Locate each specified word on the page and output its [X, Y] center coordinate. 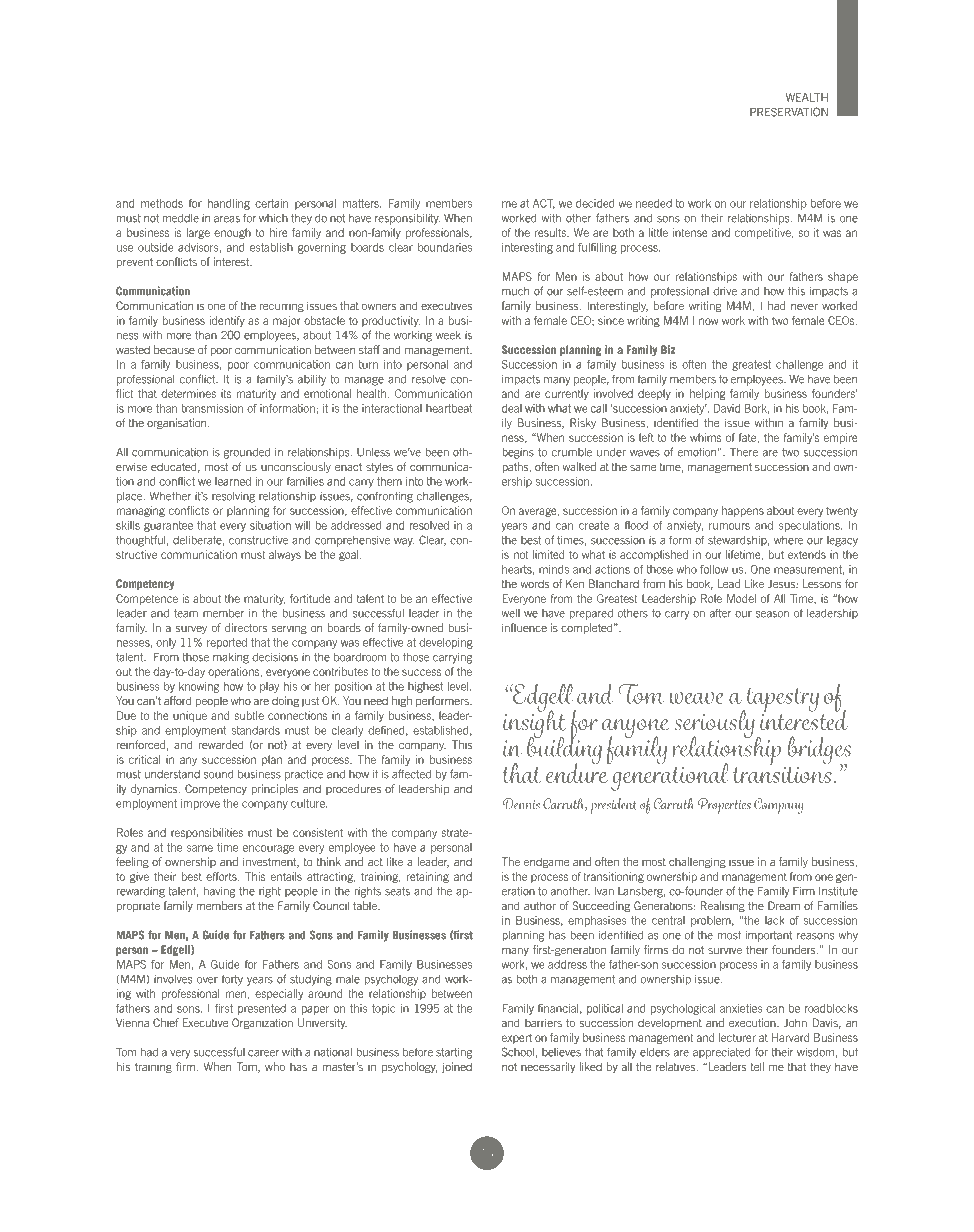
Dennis [521, 804]
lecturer [737, 1037]
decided [595, 203]
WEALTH [807, 97]
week [448, 335]
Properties [724, 806]
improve [200, 804]
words [535, 583]
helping [707, 394]
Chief [166, 1022]
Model [741, 598]
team [186, 613]
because [174, 349]
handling [229, 204]
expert [517, 1039]
